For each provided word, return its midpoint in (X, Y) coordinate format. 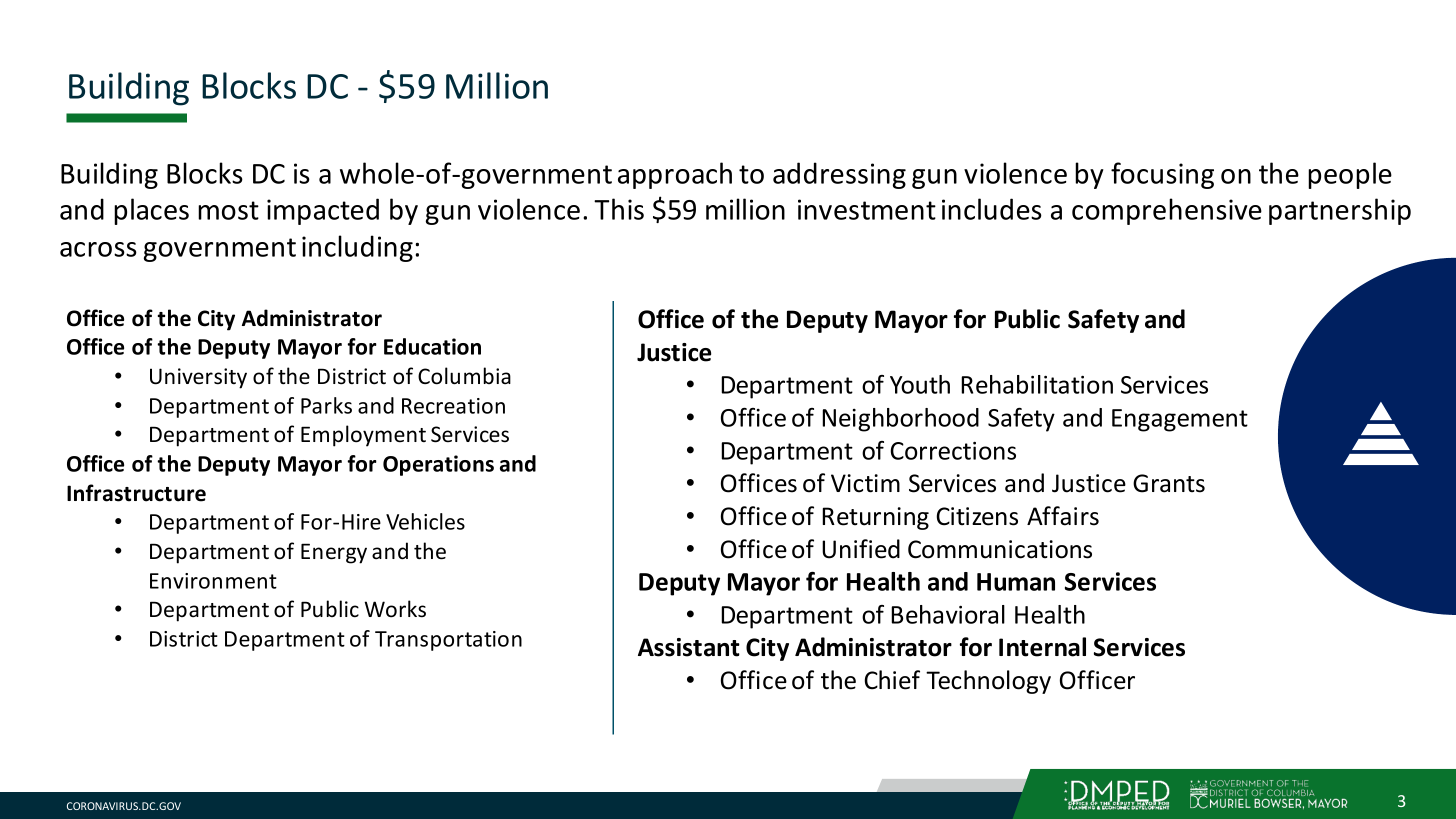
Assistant (689, 647)
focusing (1162, 175)
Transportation (448, 641)
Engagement (1180, 420)
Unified (861, 549)
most (228, 210)
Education (432, 346)
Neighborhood (900, 420)
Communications (1000, 549)
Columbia (464, 376)
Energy (334, 553)
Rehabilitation (1037, 384)
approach (675, 175)
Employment (363, 436)
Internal (1042, 647)
